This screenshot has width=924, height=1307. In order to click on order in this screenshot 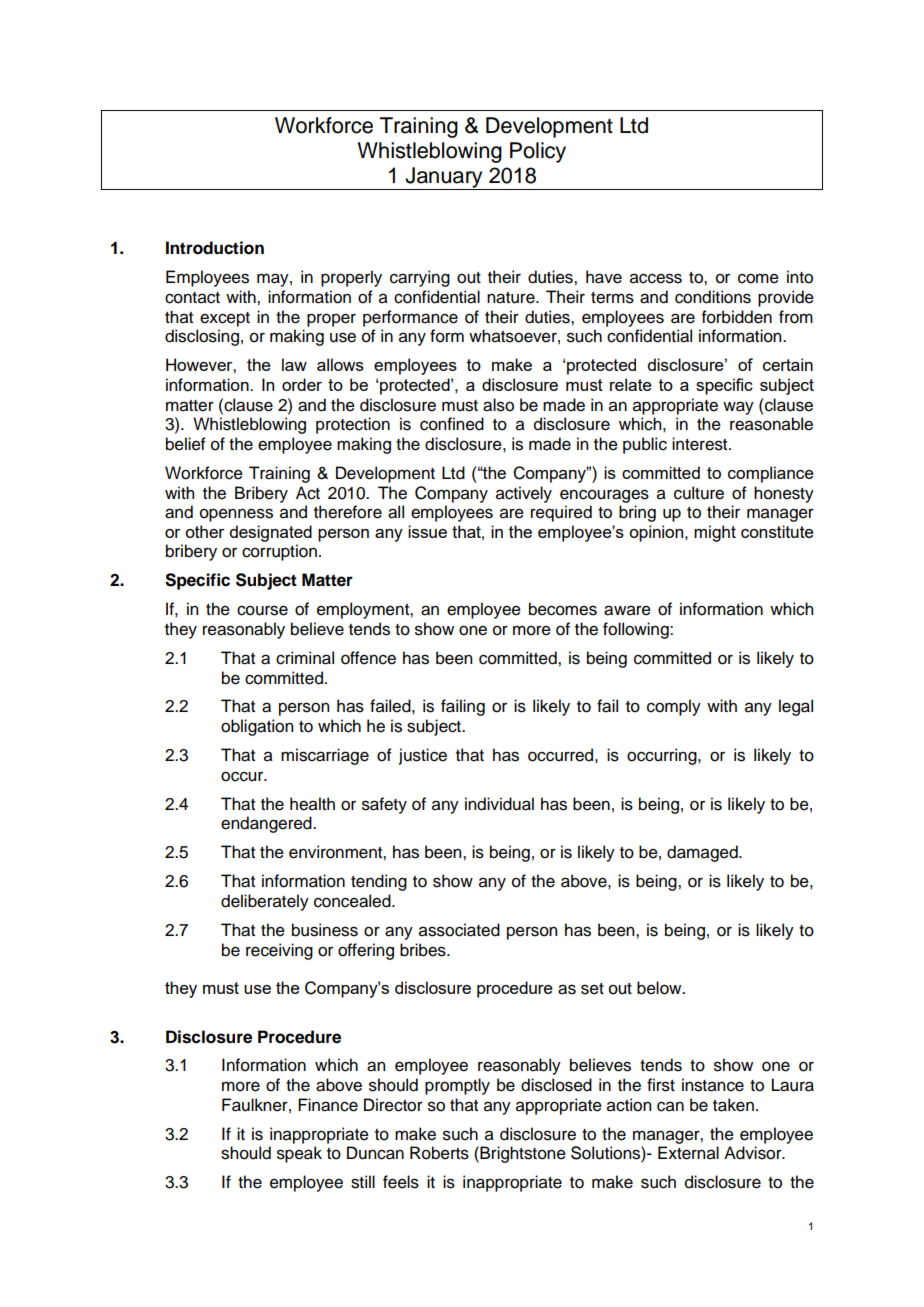, I will do `click(302, 384)`.
